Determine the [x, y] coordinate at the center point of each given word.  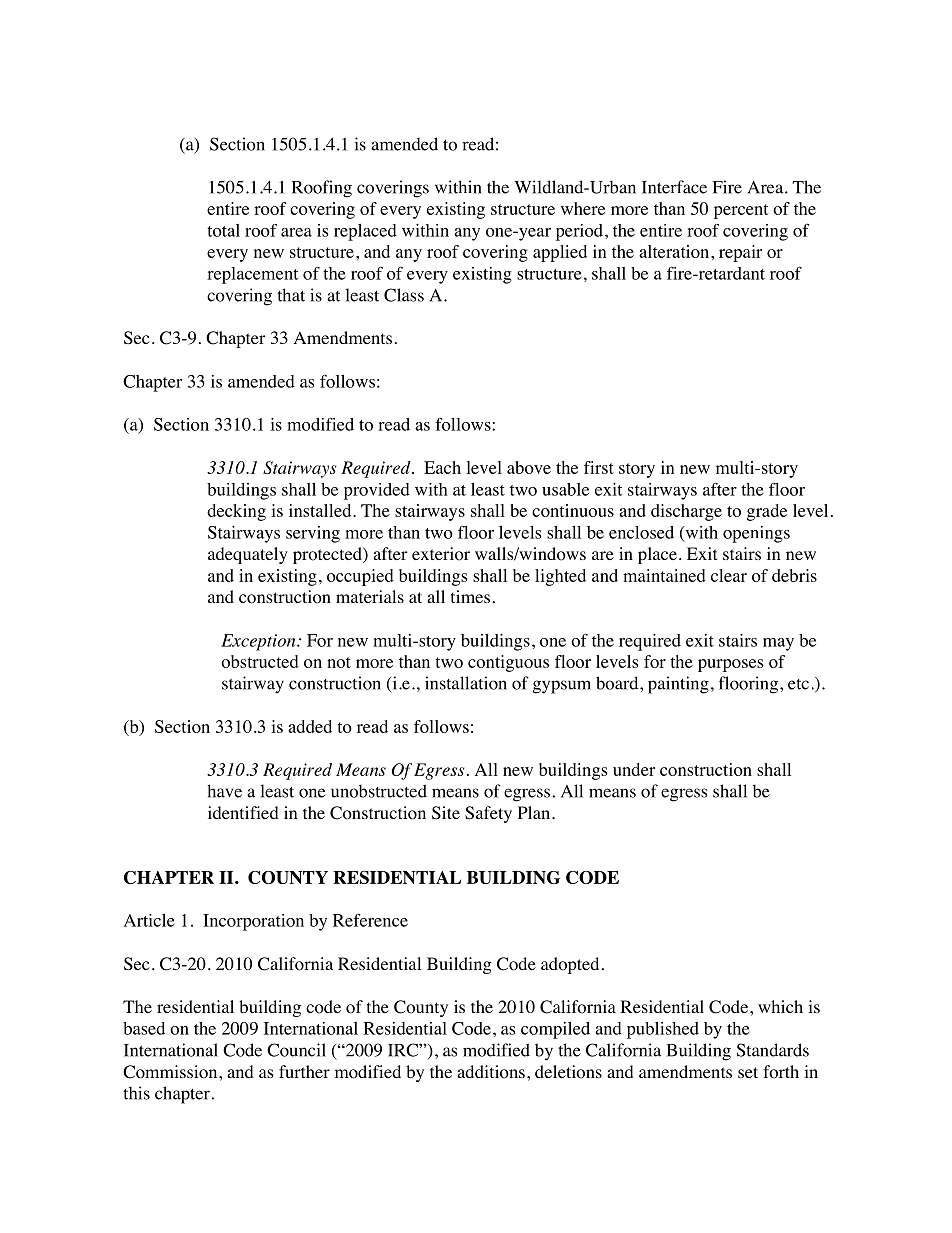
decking [236, 512]
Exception [259, 642]
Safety [488, 814]
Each [442, 467]
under [634, 769]
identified [243, 812]
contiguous [508, 663]
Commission [171, 1072]
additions [491, 1072]
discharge [686, 512]
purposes [731, 665]
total [223, 230]
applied [560, 253]
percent [741, 211]
